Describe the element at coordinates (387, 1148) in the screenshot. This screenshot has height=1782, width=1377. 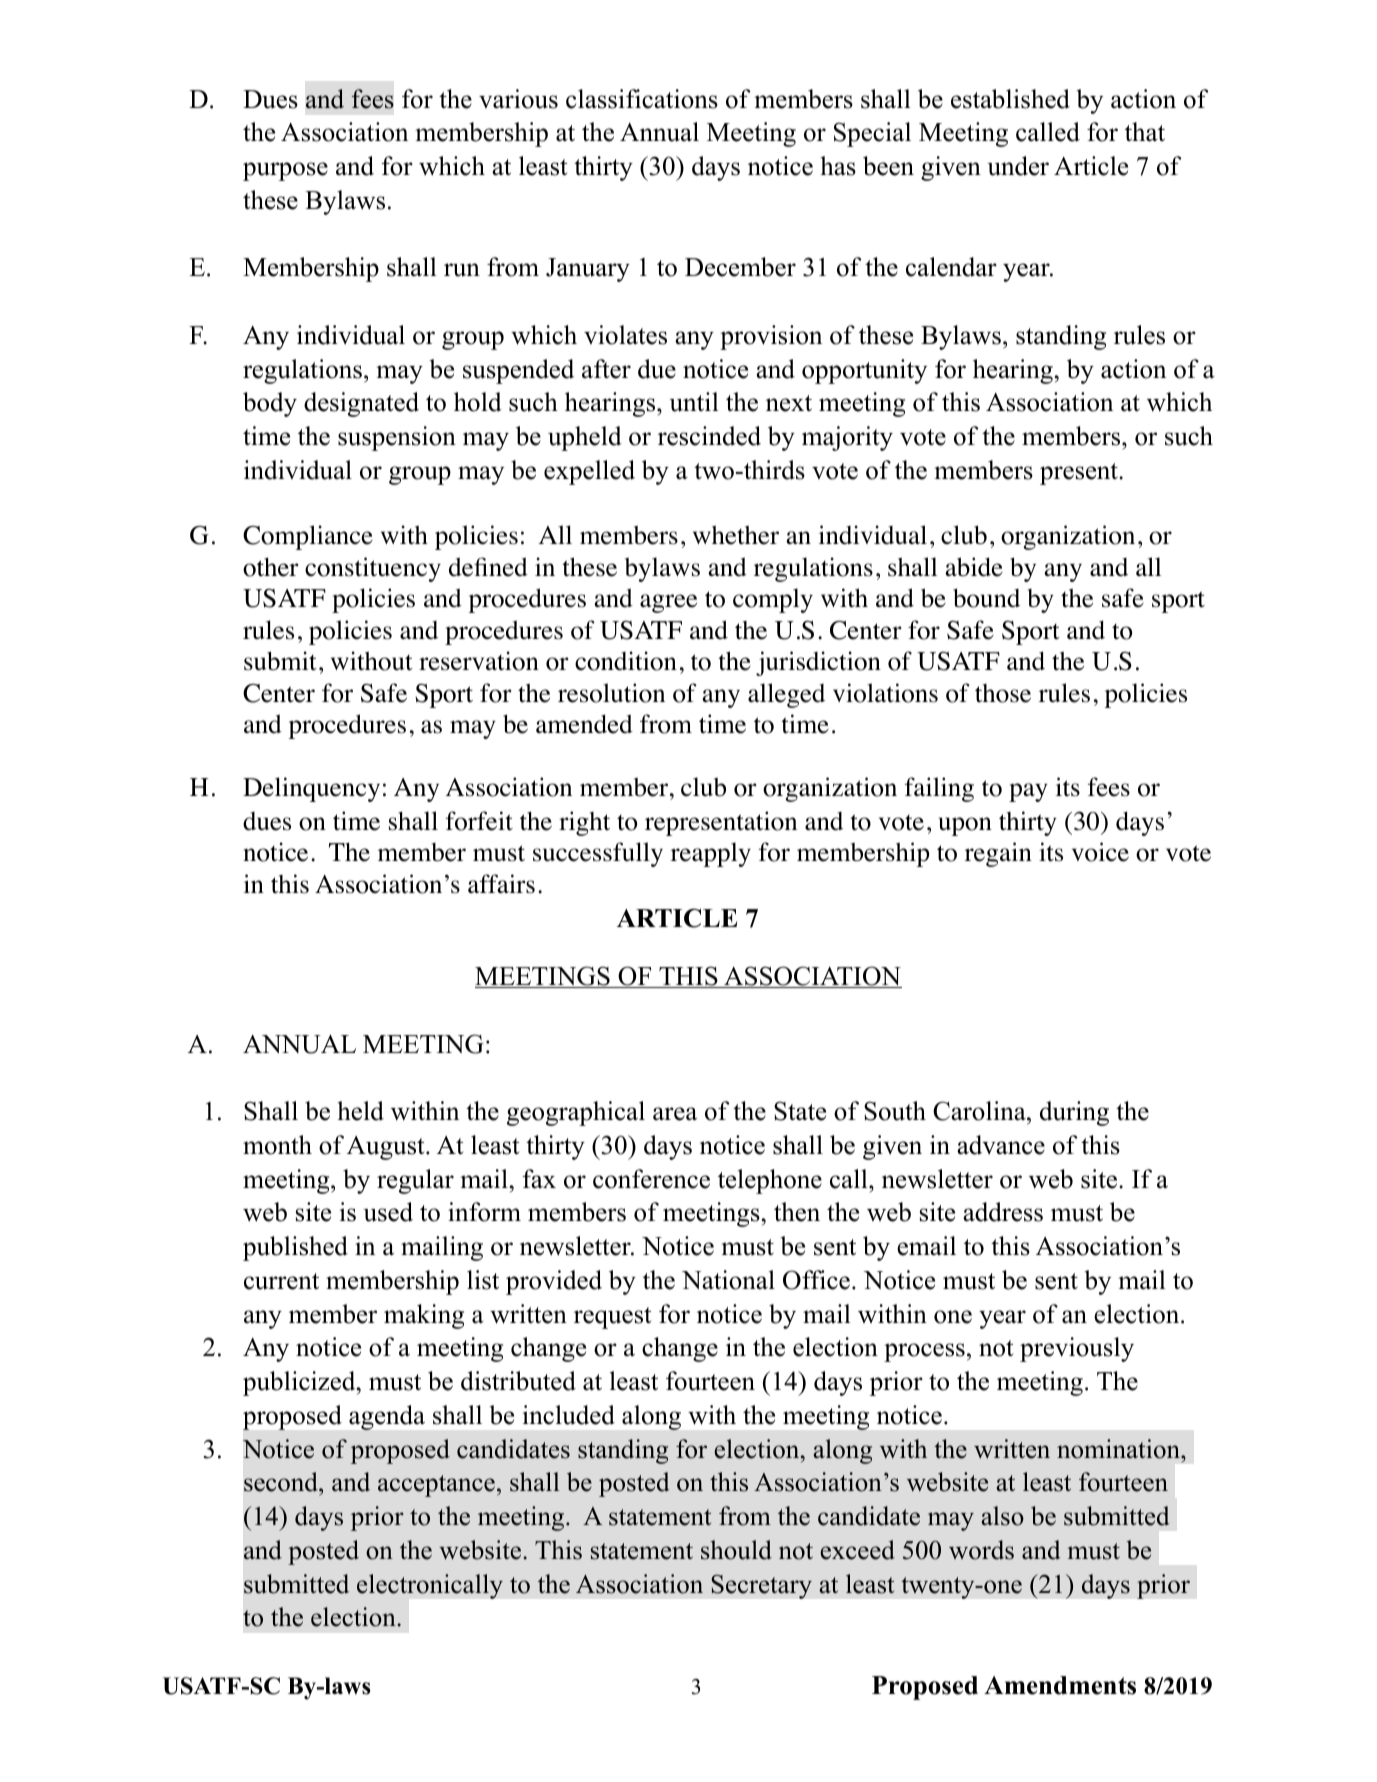
I see `August` at that location.
